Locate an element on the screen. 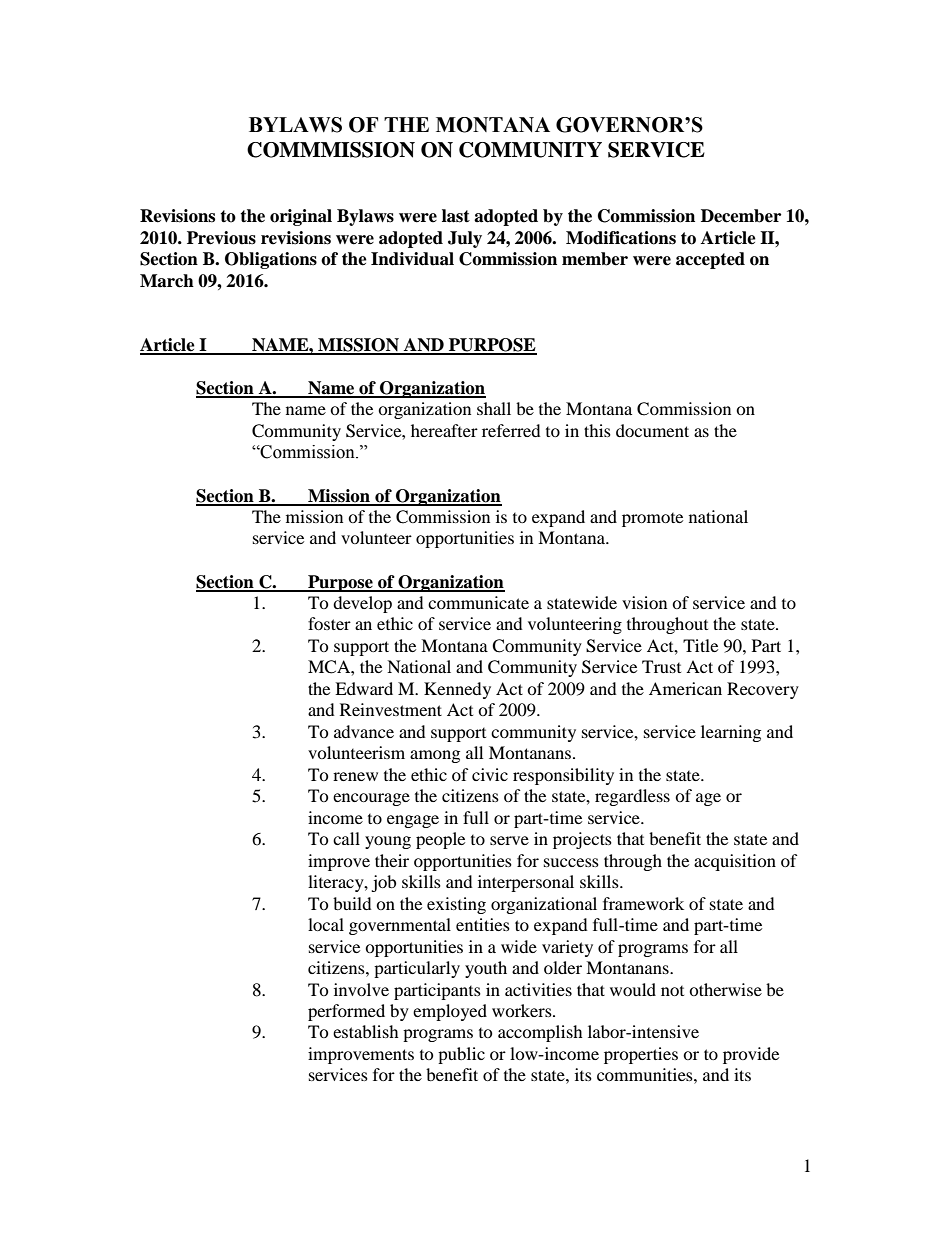 The width and height of the screenshot is (952, 1233). not is located at coordinates (672, 991).
